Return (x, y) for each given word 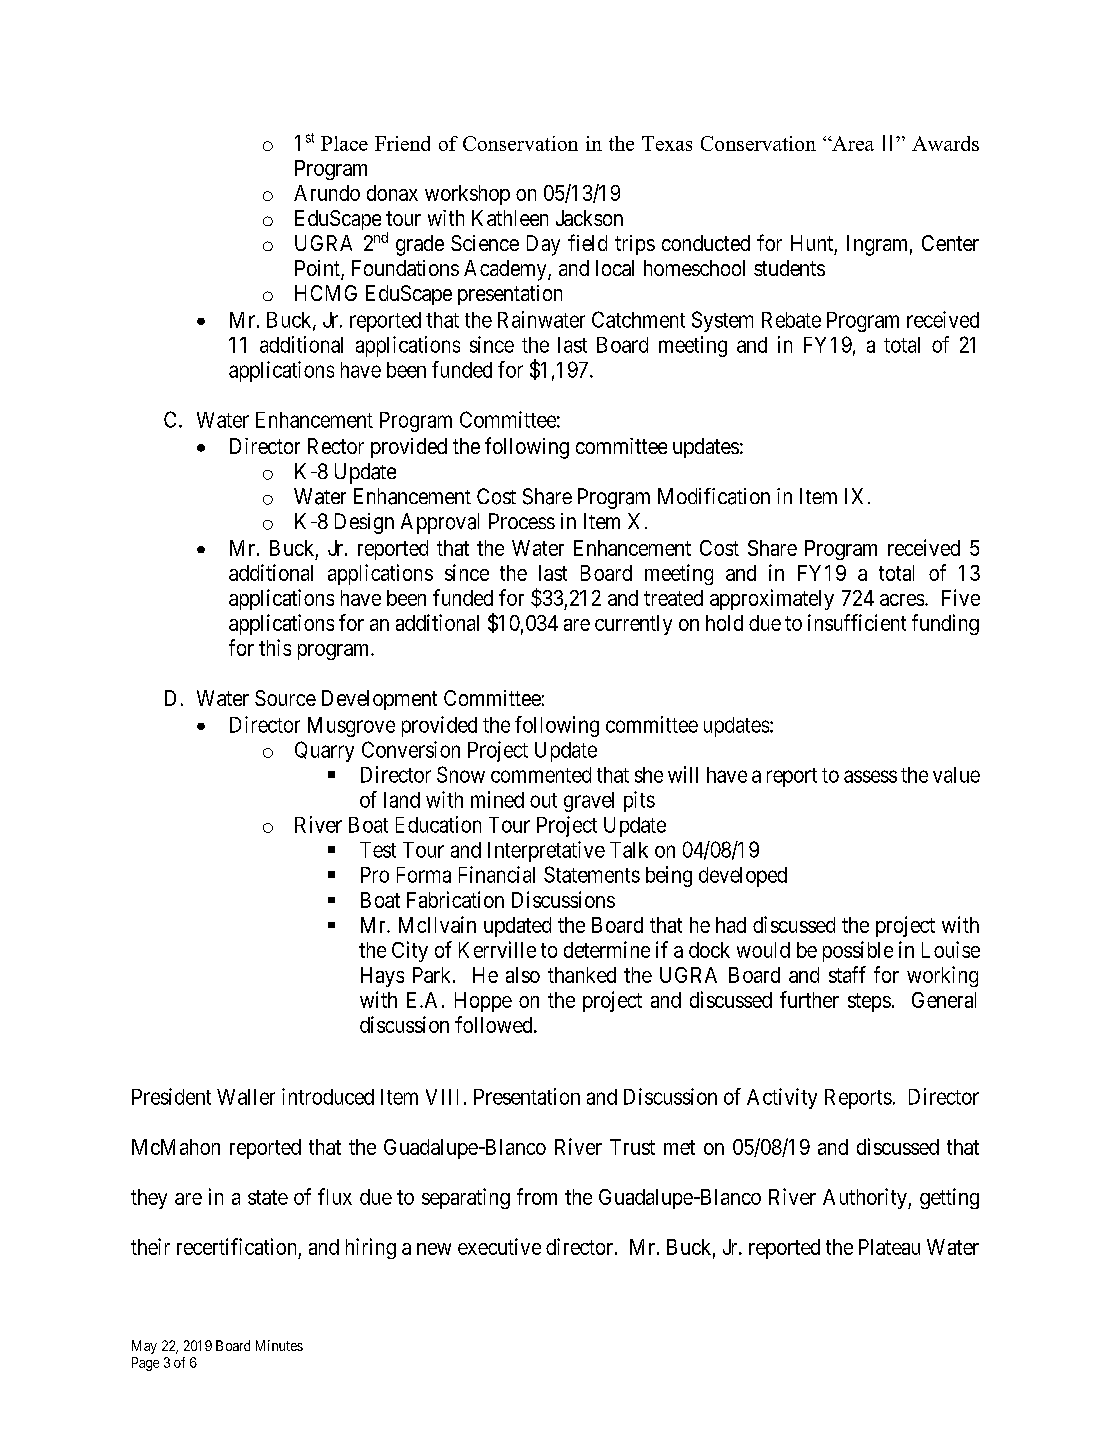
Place (344, 143)
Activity (782, 1098)
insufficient (857, 622)
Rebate (791, 320)
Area (852, 143)
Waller (246, 1097)
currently (633, 625)
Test (378, 850)
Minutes (279, 1345)
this (275, 647)
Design (364, 523)
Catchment (638, 319)
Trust (632, 1147)
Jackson (589, 218)
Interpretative (546, 851)
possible (858, 951)
